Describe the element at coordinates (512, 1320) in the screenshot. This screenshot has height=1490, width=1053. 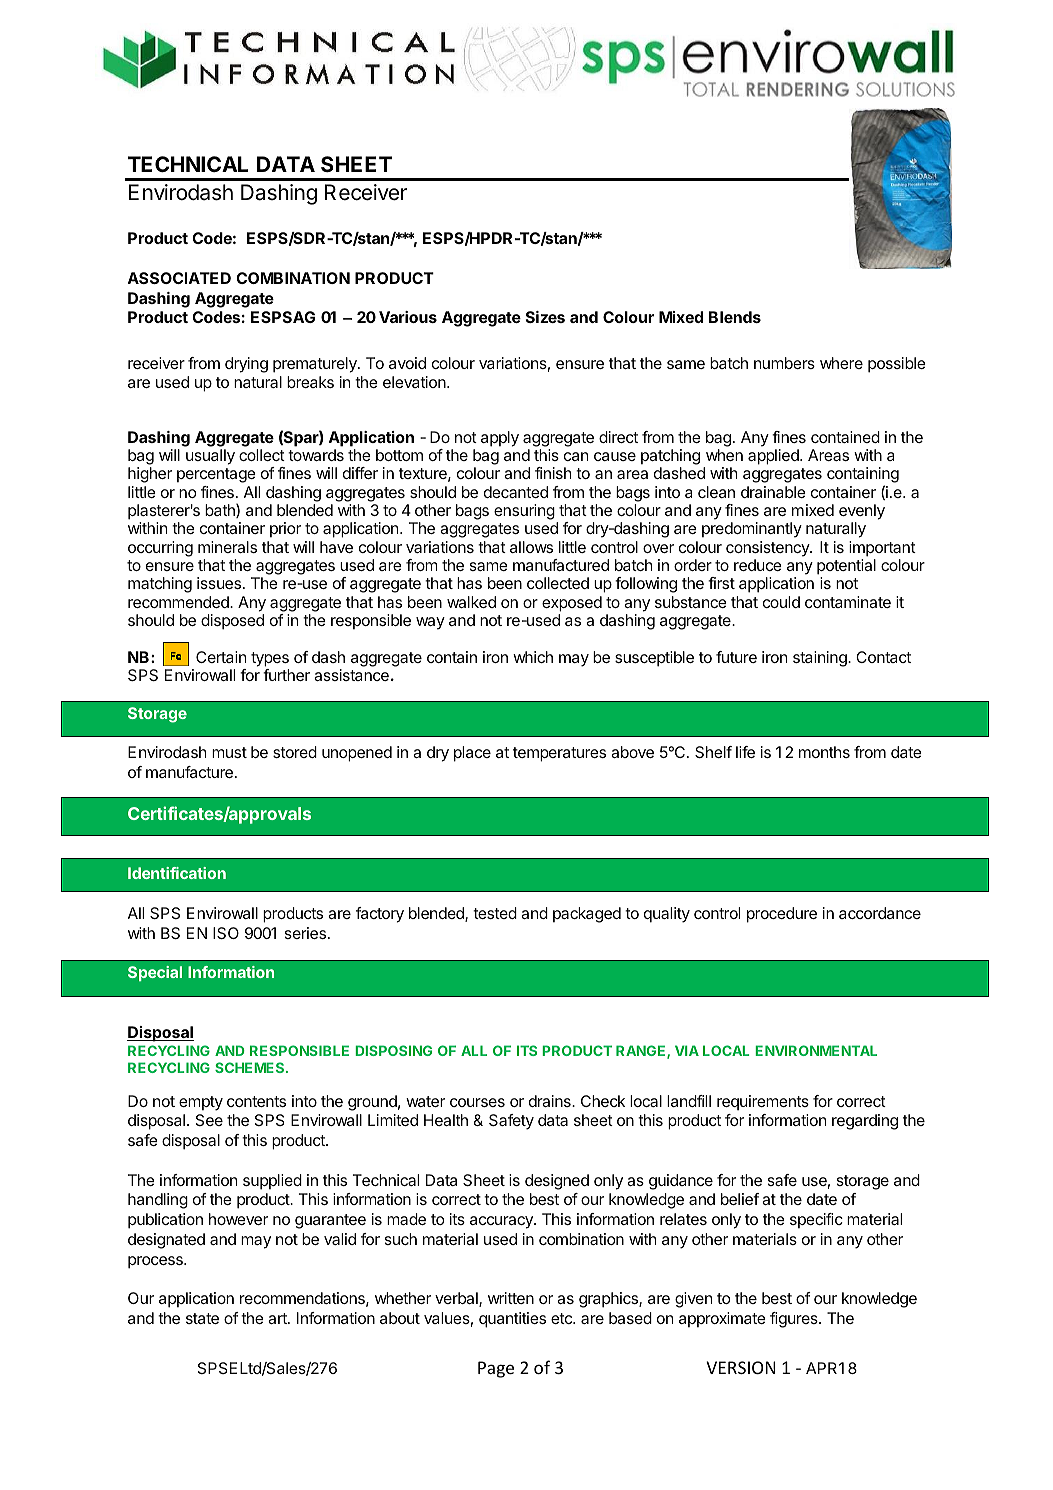
I see `quantities` at that location.
